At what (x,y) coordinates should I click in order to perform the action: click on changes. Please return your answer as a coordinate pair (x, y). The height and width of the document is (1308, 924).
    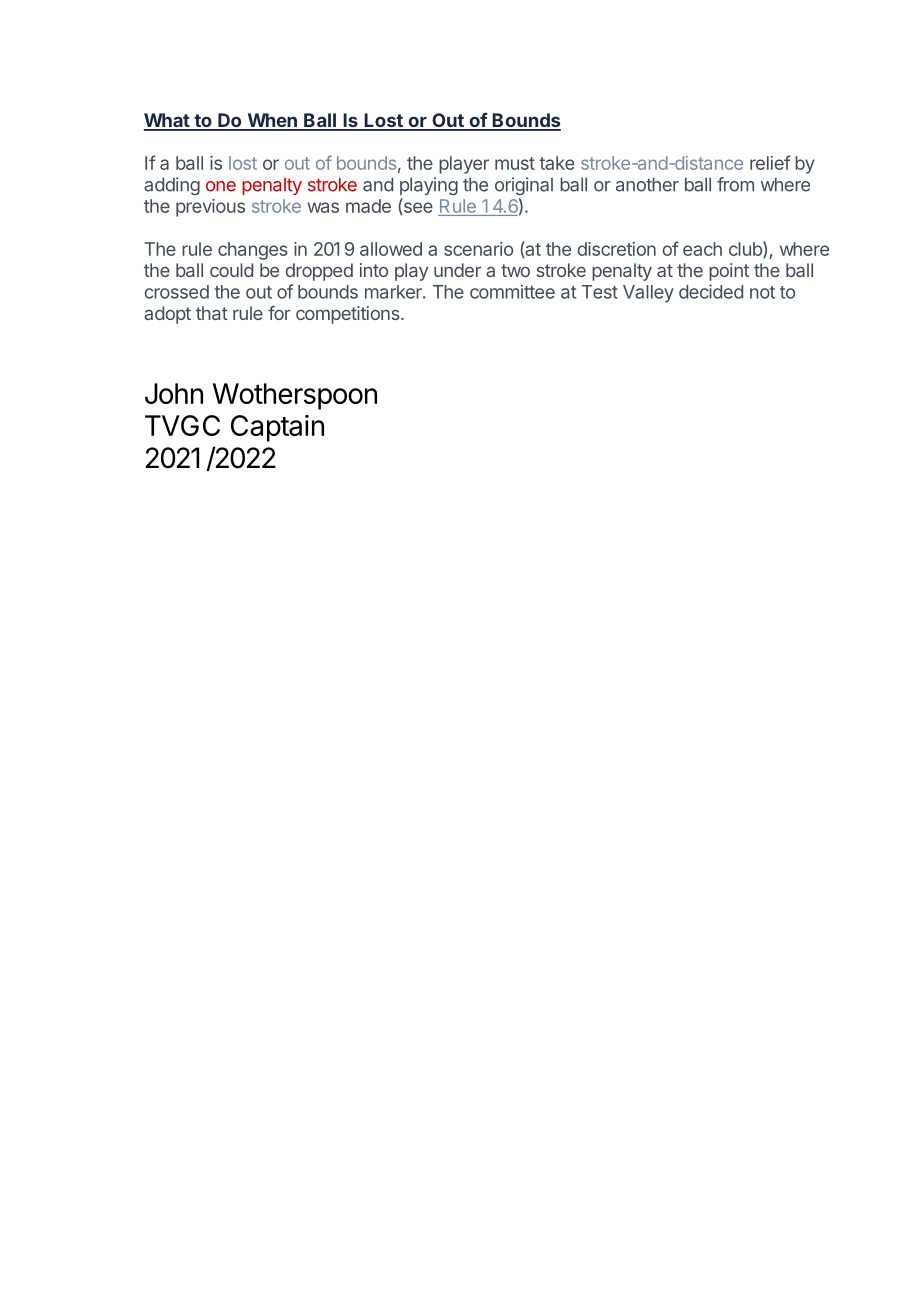
    Looking at the image, I should click on (253, 251).
